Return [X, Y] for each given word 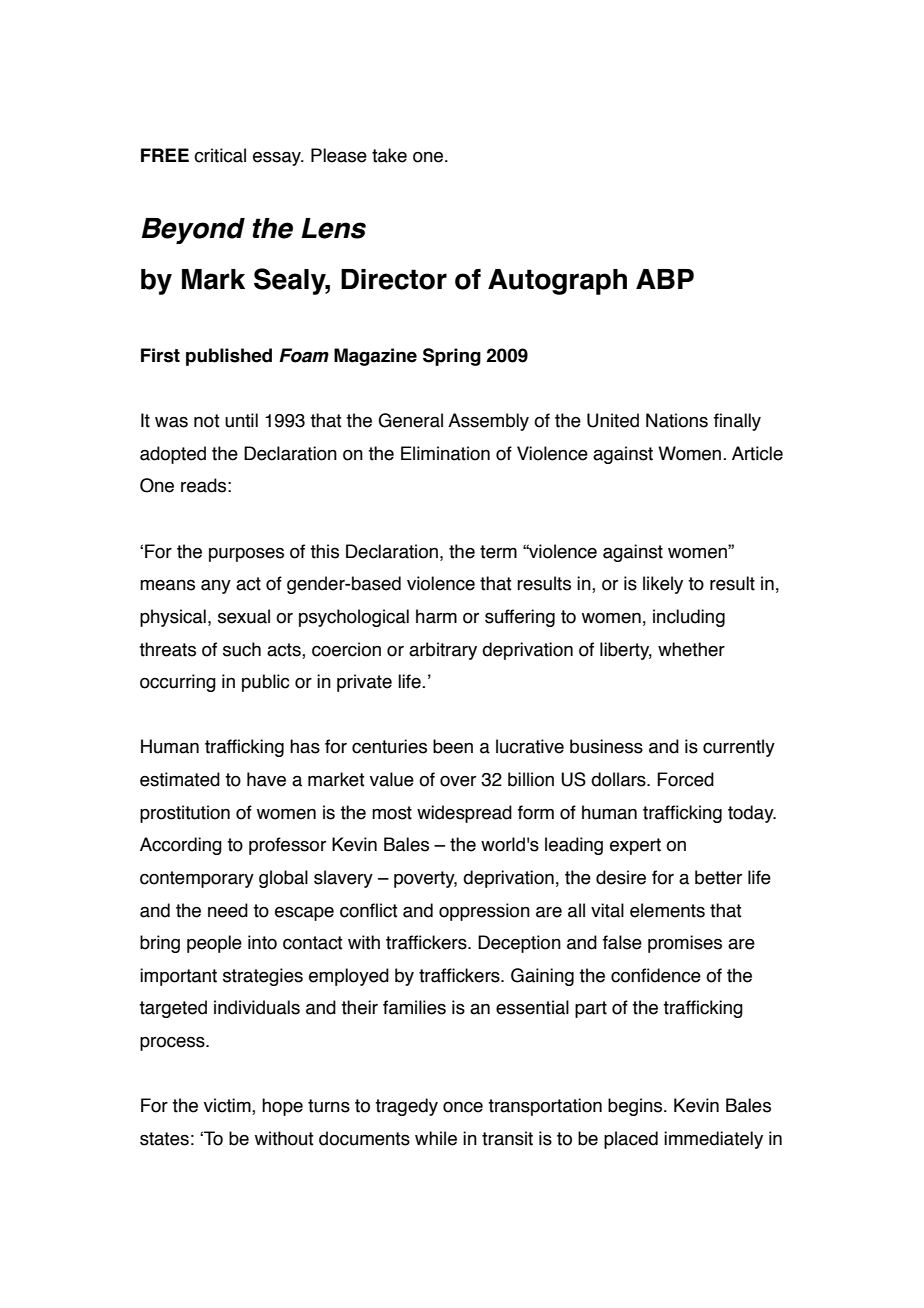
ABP [665, 279]
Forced [685, 779]
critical [220, 155]
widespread [464, 814]
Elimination [445, 453]
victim [228, 1106]
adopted [173, 455]
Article [757, 453]
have [266, 779]
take [389, 155]
